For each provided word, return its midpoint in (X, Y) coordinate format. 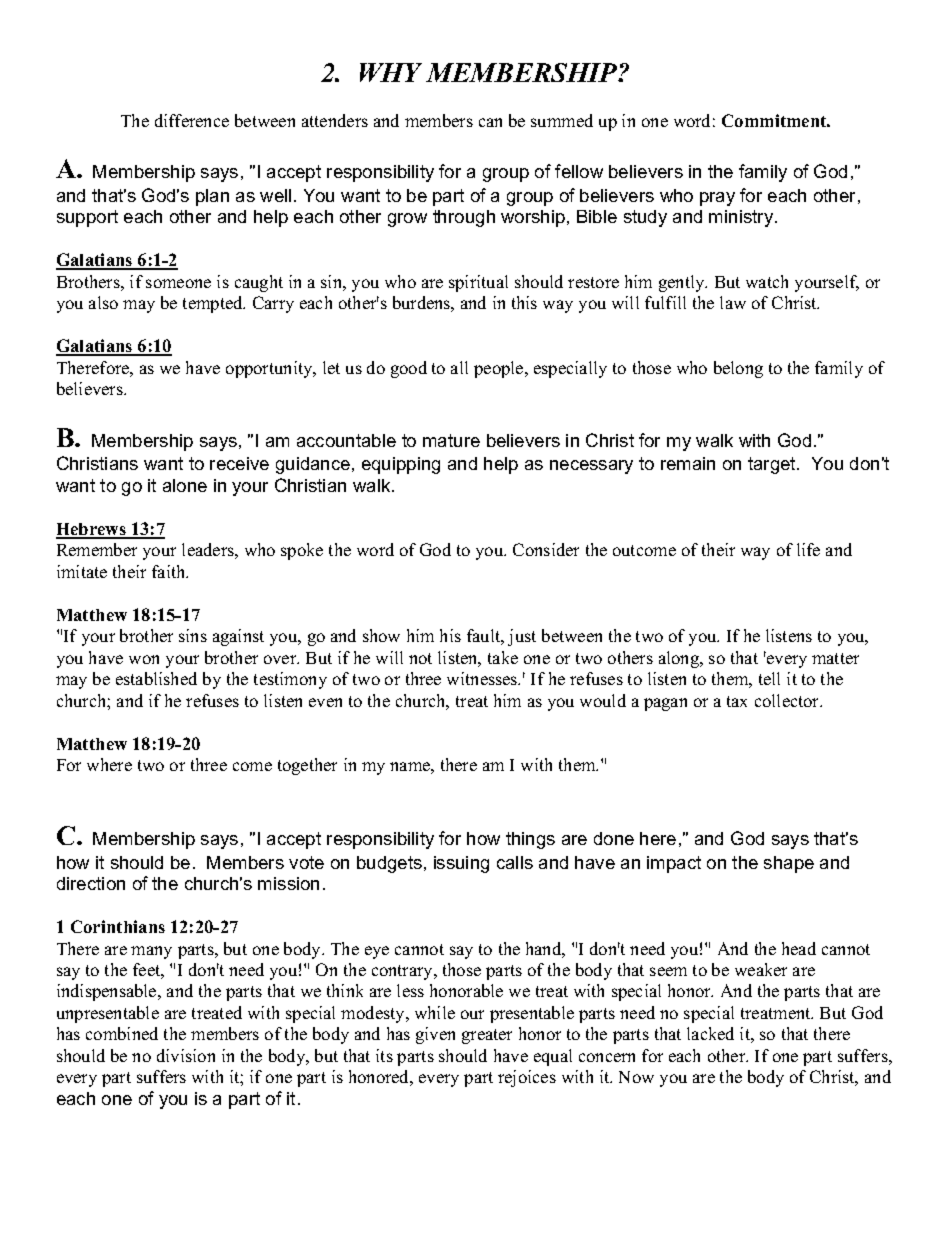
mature (451, 440)
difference (192, 120)
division (186, 1055)
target (773, 465)
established (156, 678)
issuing (461, 864)
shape (789, 864)
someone (178, 283)
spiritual (478, 283)
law (733, 302)
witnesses (483, 678)
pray (717, 199)
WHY (391, 72)
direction (91, 883)
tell (769, 678)
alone (185, 485)
